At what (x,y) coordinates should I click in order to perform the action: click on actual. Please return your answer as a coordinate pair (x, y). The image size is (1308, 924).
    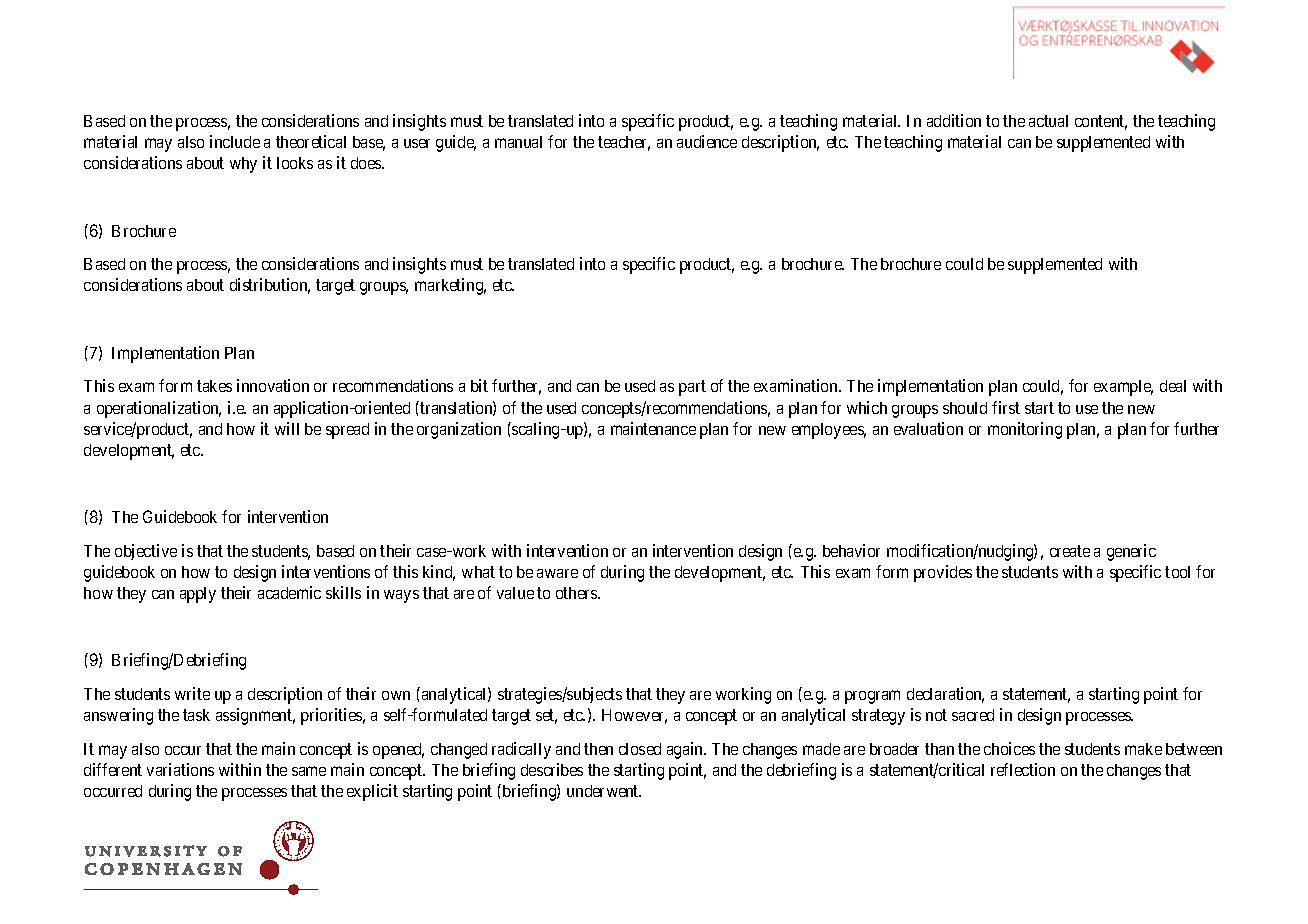
    Looking at the image, I should click on (1048, 121).
